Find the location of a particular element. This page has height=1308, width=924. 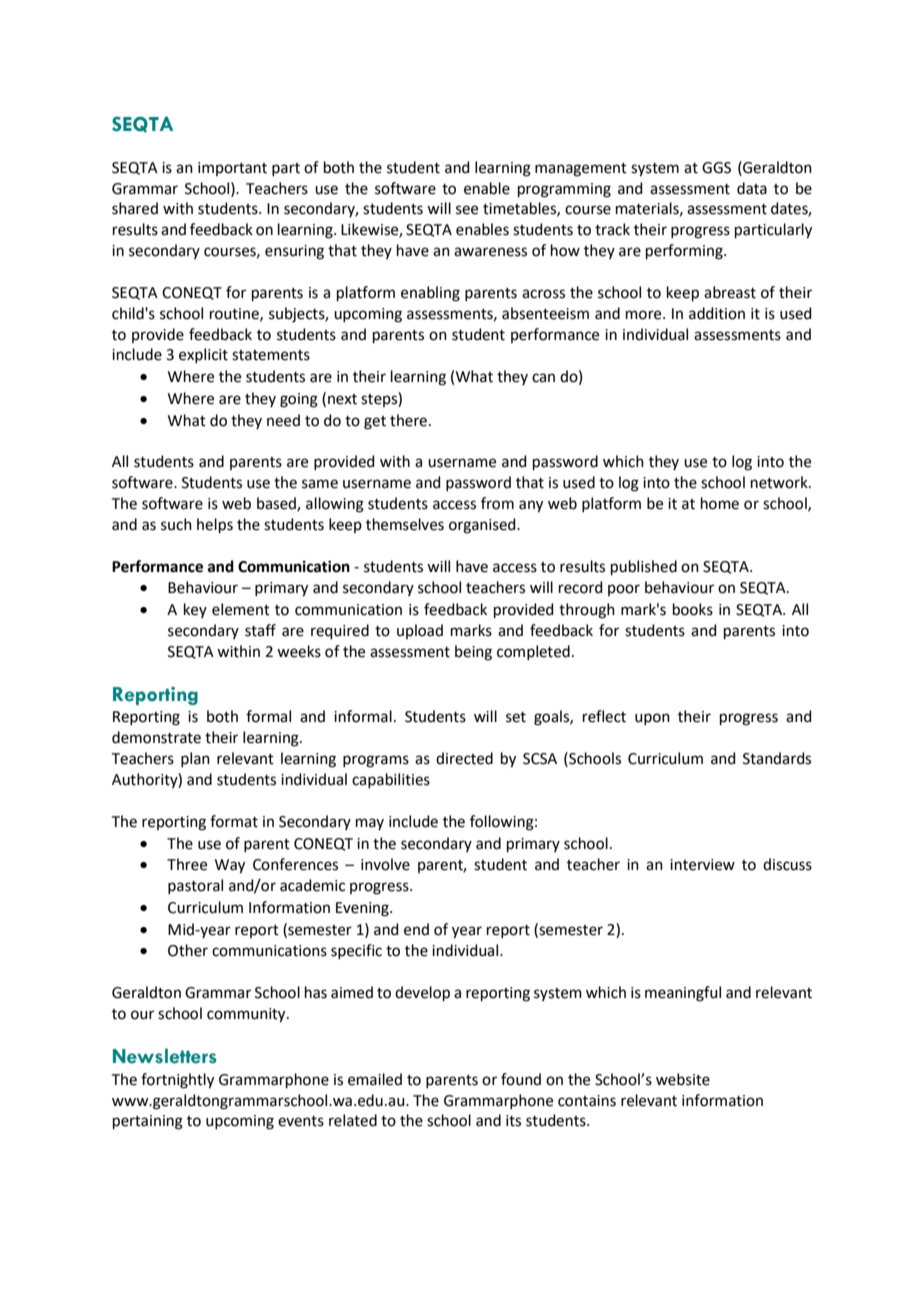

there is located at coordinates (408, 420).
